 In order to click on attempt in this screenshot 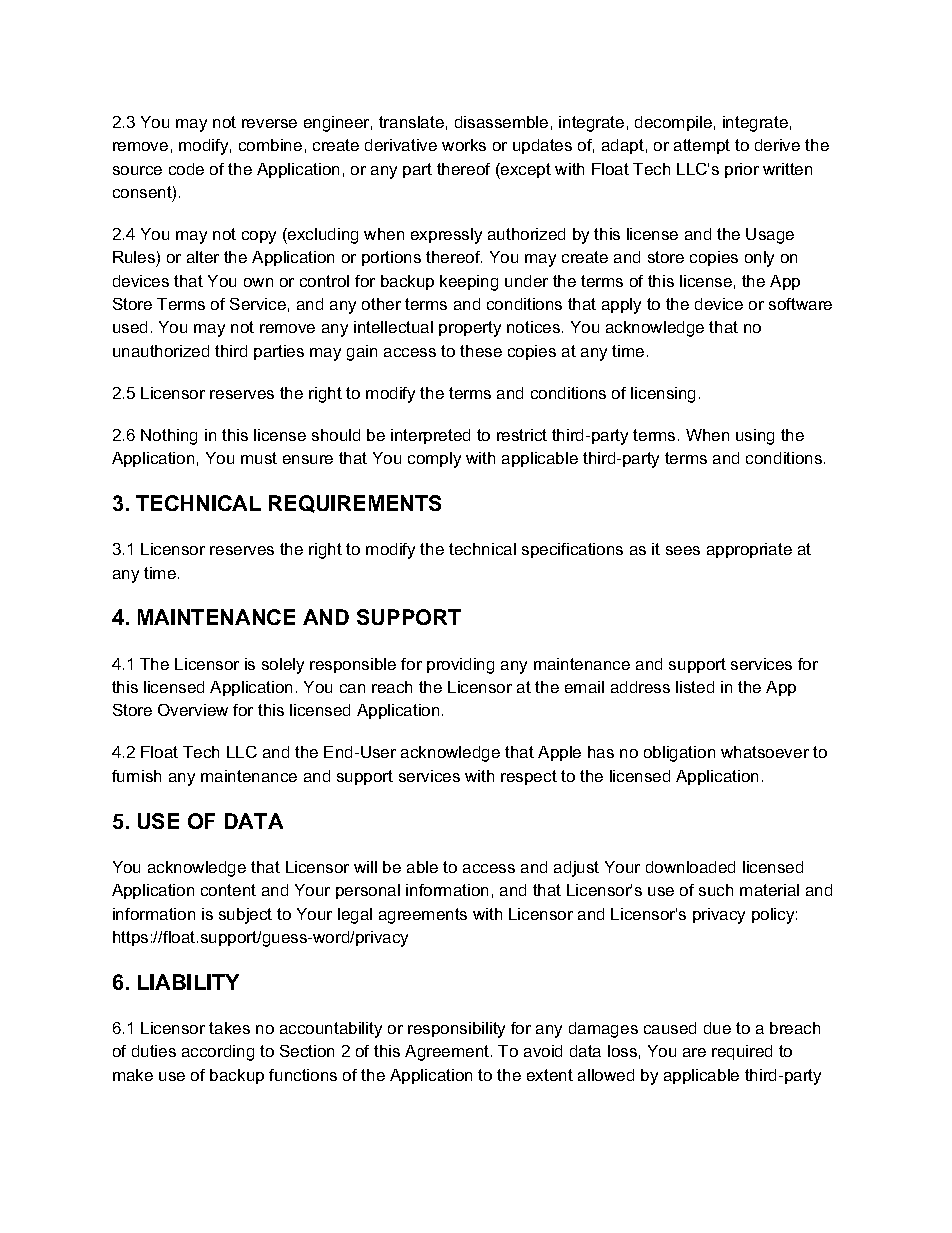, I will do `click(702, 146)`.
